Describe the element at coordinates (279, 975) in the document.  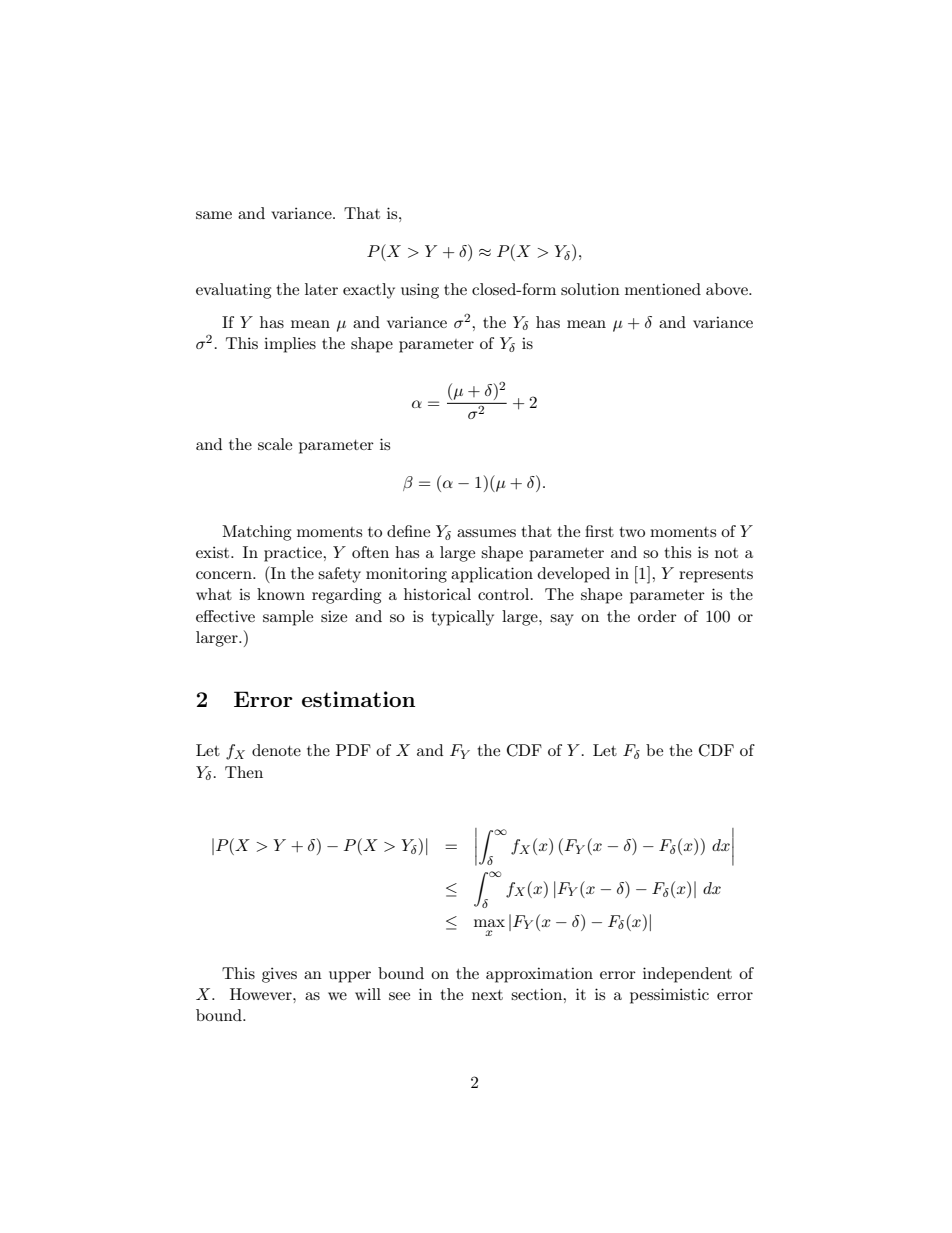
I see `gives` at that location.
